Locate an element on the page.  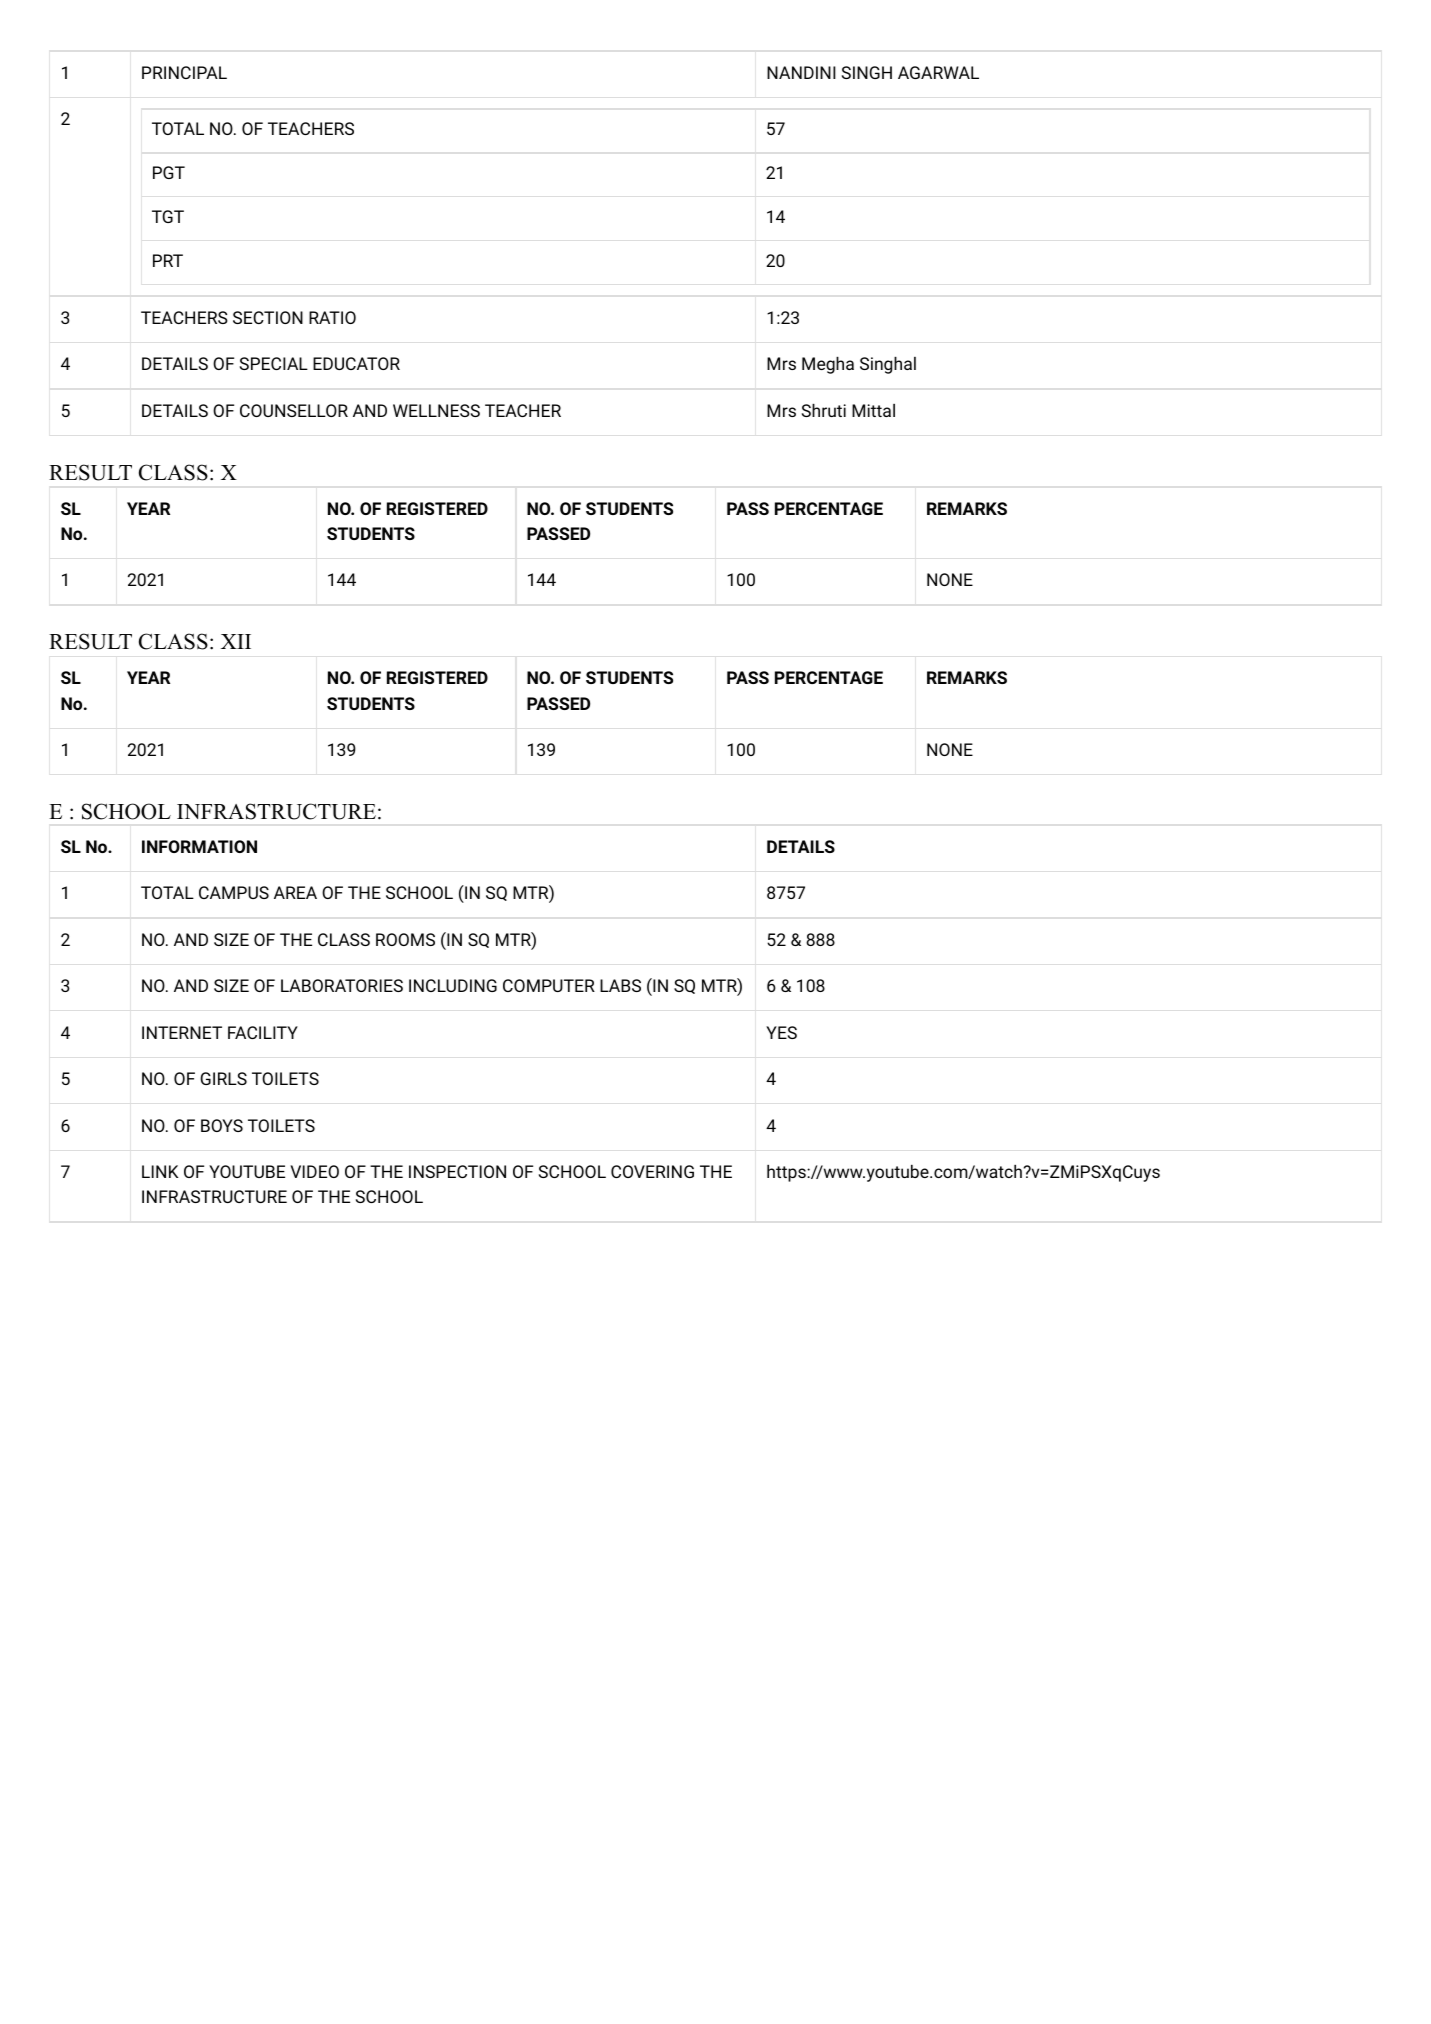
YES is located at coordinates (781, 1032).
